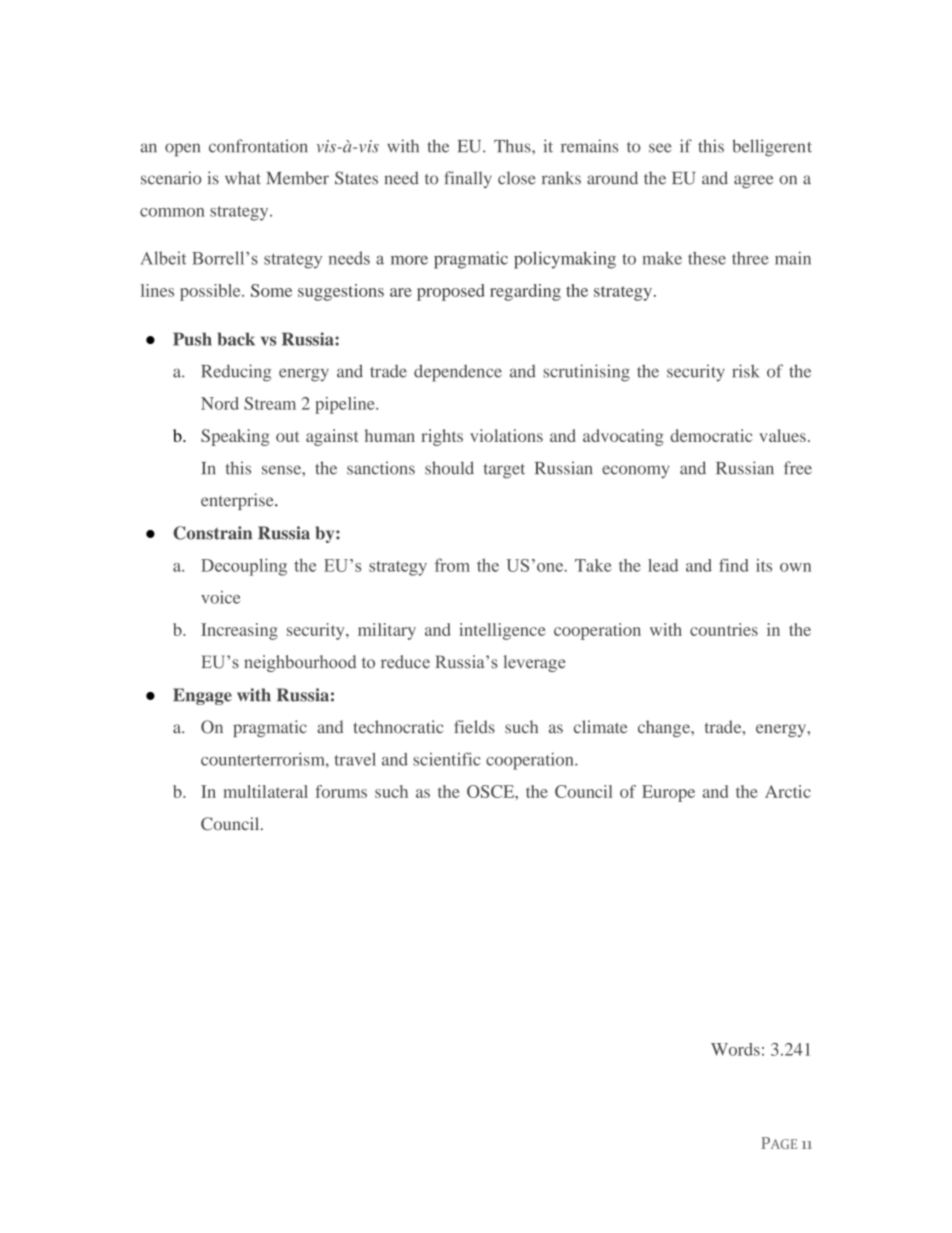  Describe the element at coordinates (243, 178) in the document. I see `what` at that location.
